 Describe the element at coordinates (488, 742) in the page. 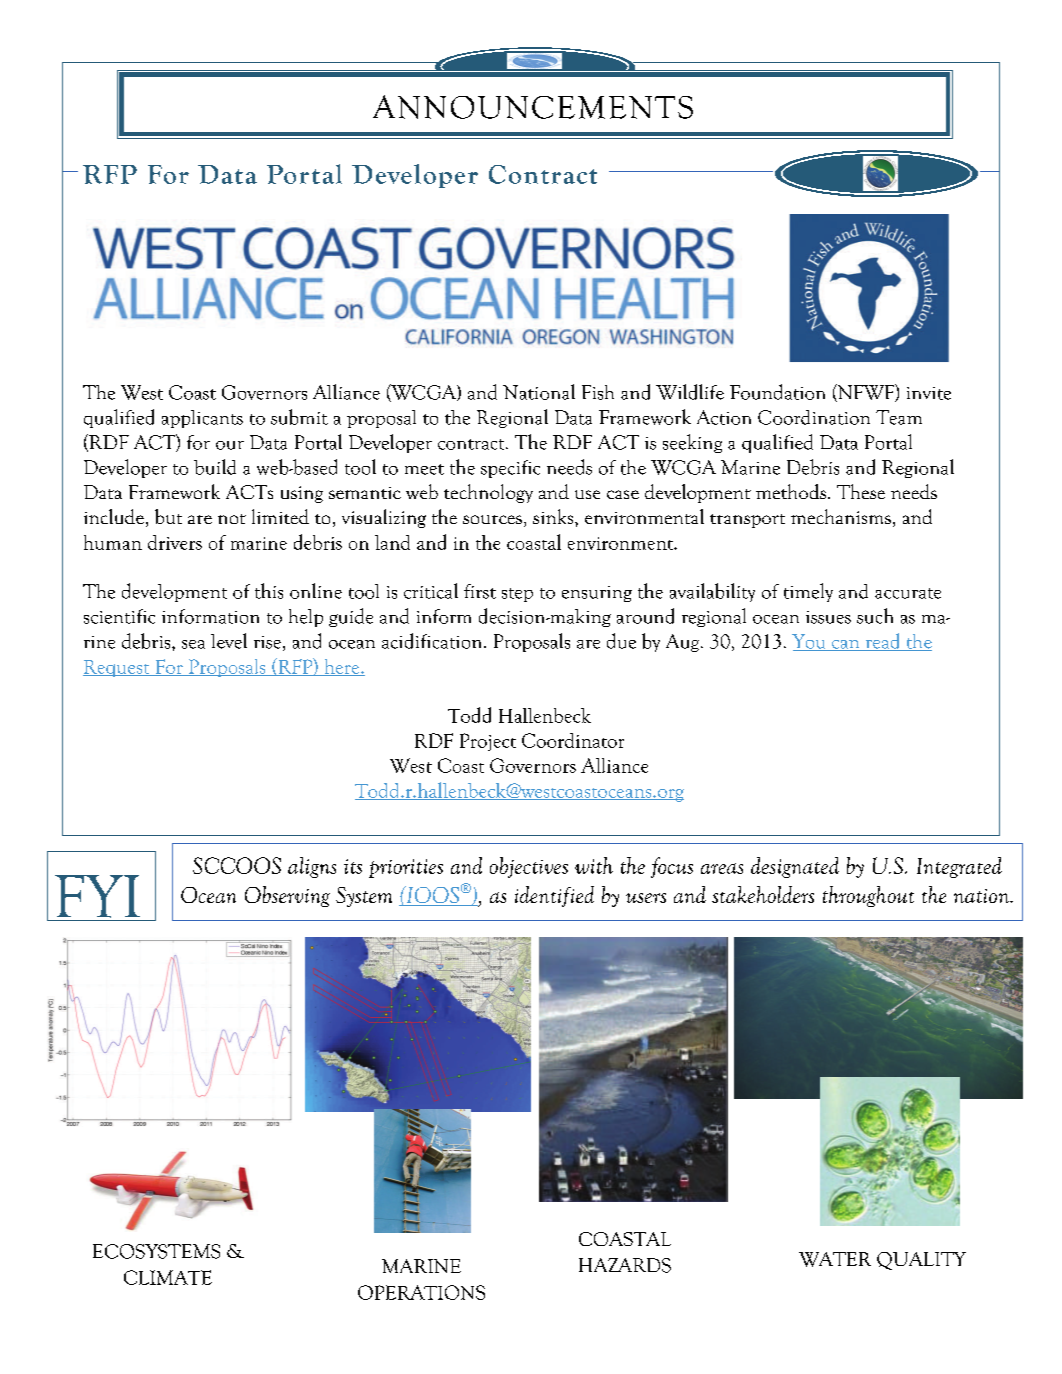

I see `Project` at that location.
